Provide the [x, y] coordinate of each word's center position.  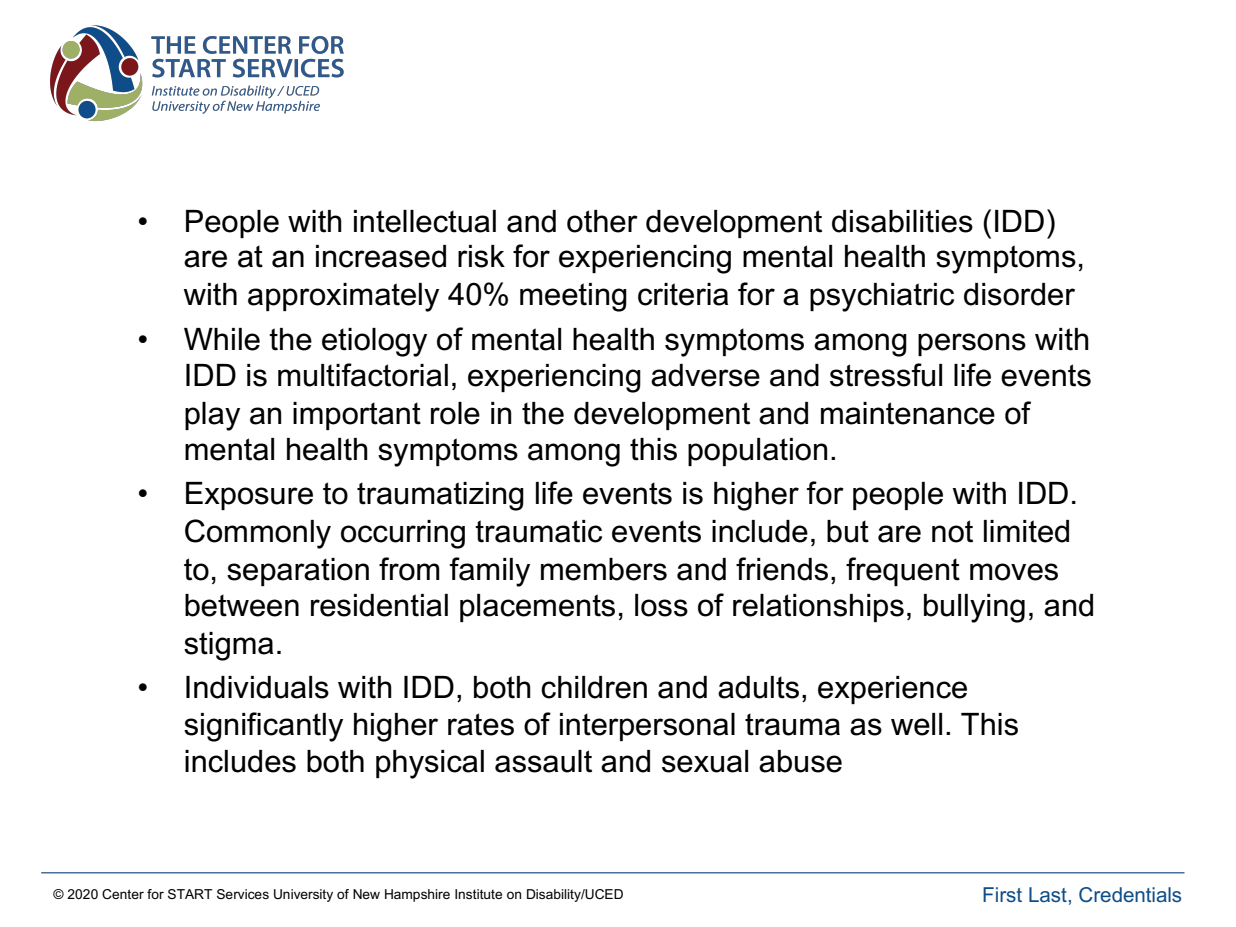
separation [298, 572]
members [604, 569]
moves [1014, 572]
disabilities [902, 221]
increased [381, 256]
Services [243, 894]
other [602, 221]
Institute [478, 894]
